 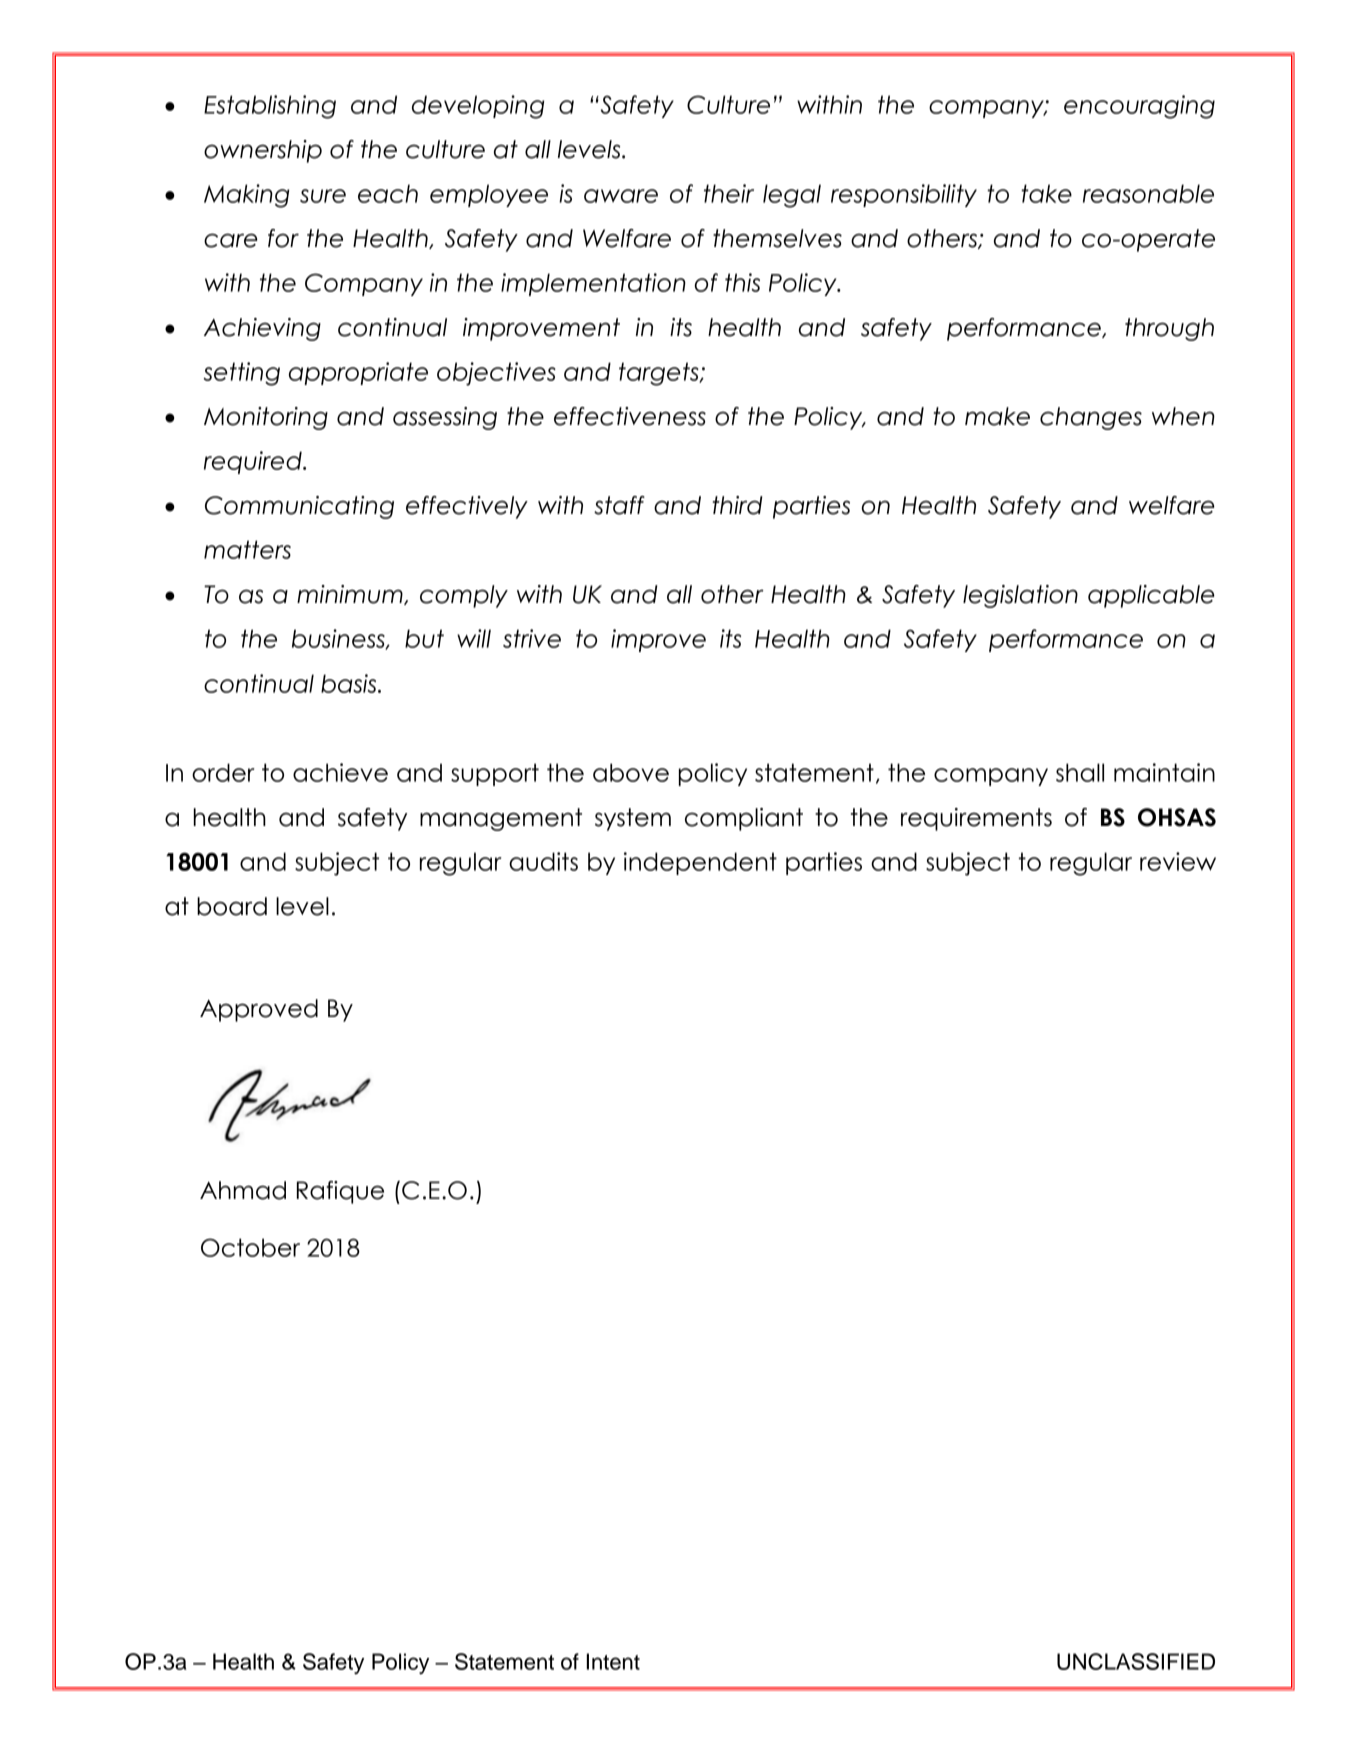 What do you see at coordinates (700, 863) in the screenshot?
I see `independent` at bounding box center [700, 863].
